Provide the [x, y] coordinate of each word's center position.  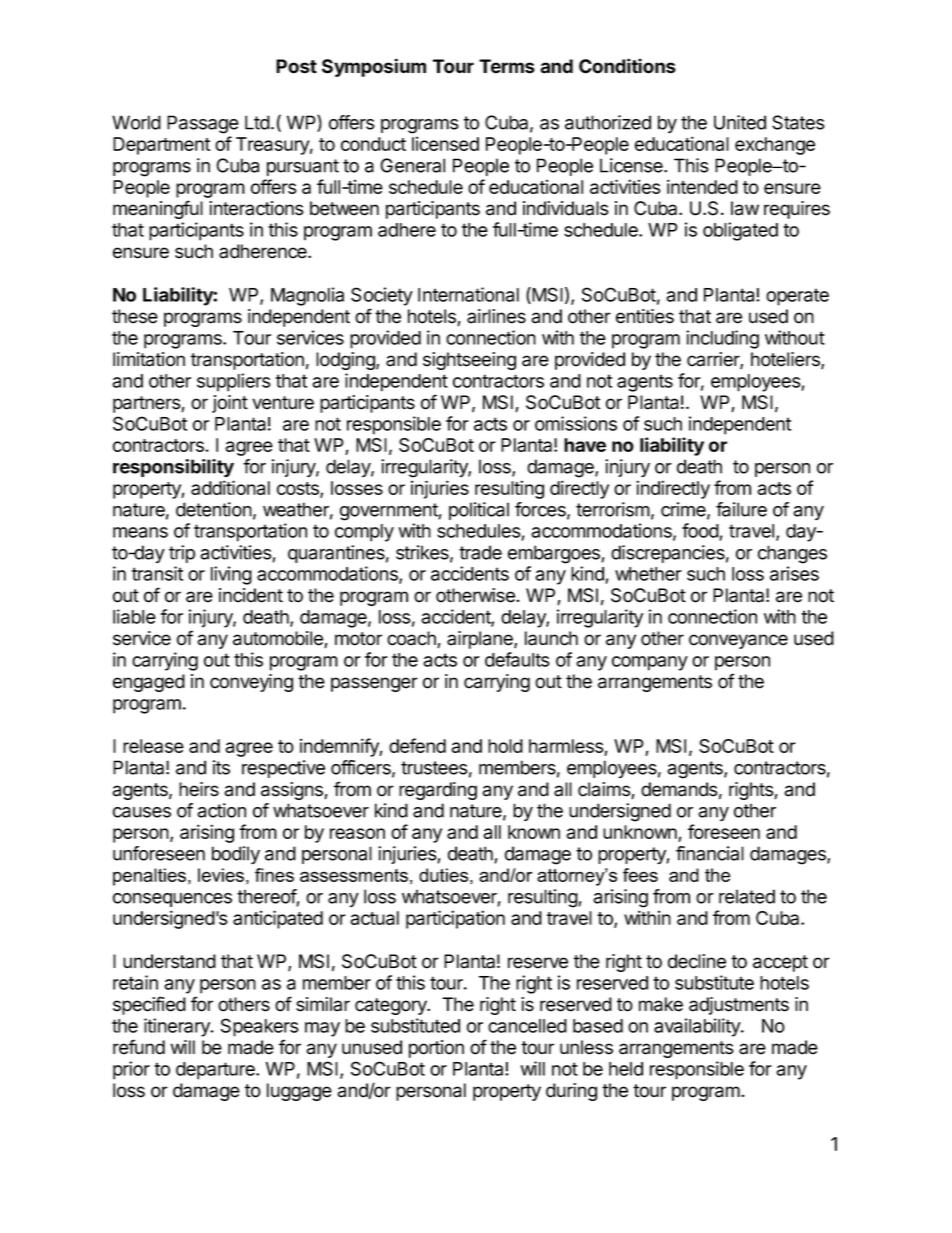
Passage [203, 124]
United [740, 122]
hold [505, 746]
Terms [507, 66]
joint [230, 404]
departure [216, 1071]
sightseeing [469, 361]
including [722, 339]
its [221, 767]
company [650, 663]
